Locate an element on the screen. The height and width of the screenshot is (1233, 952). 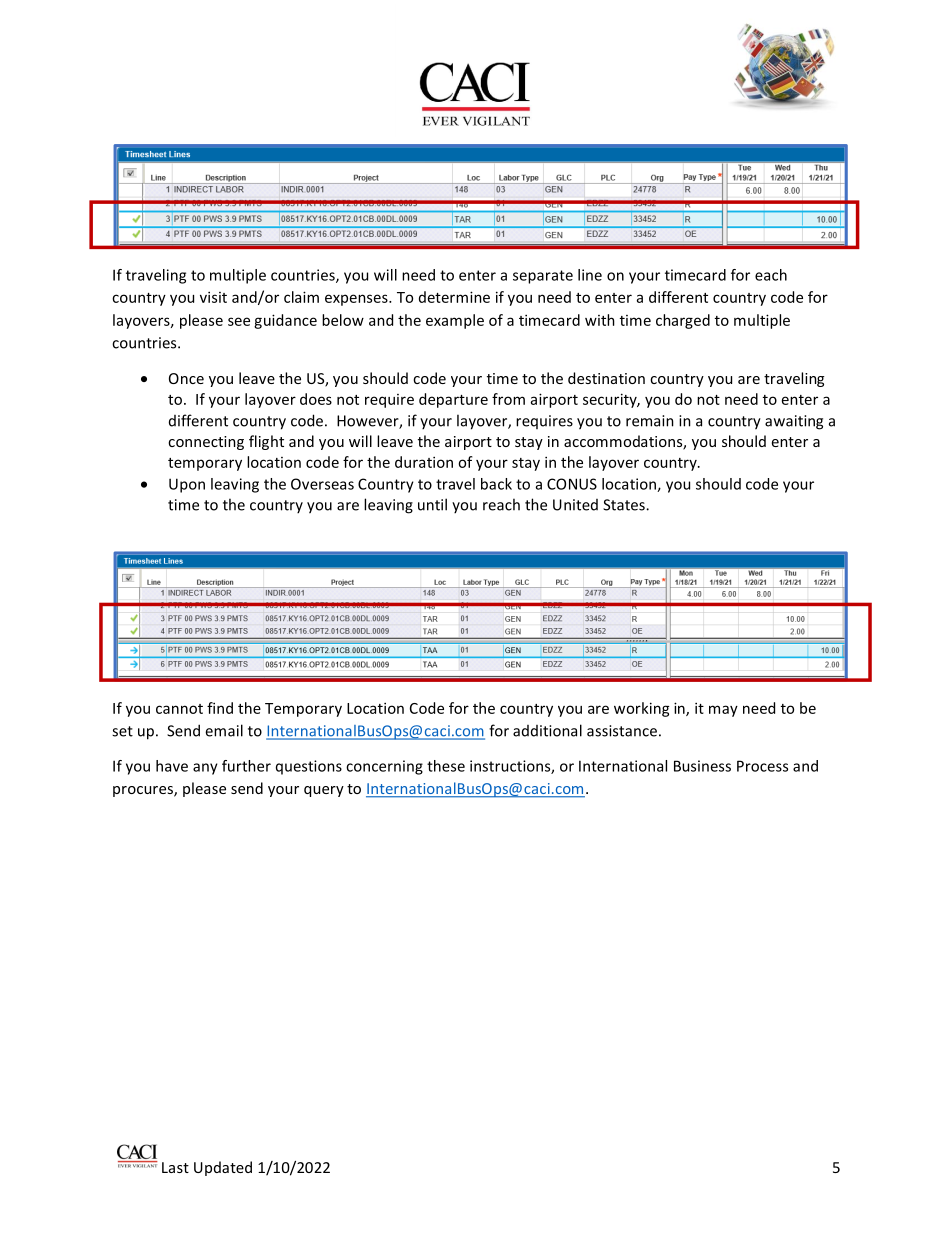
query is located at coordinates (324, 791).
